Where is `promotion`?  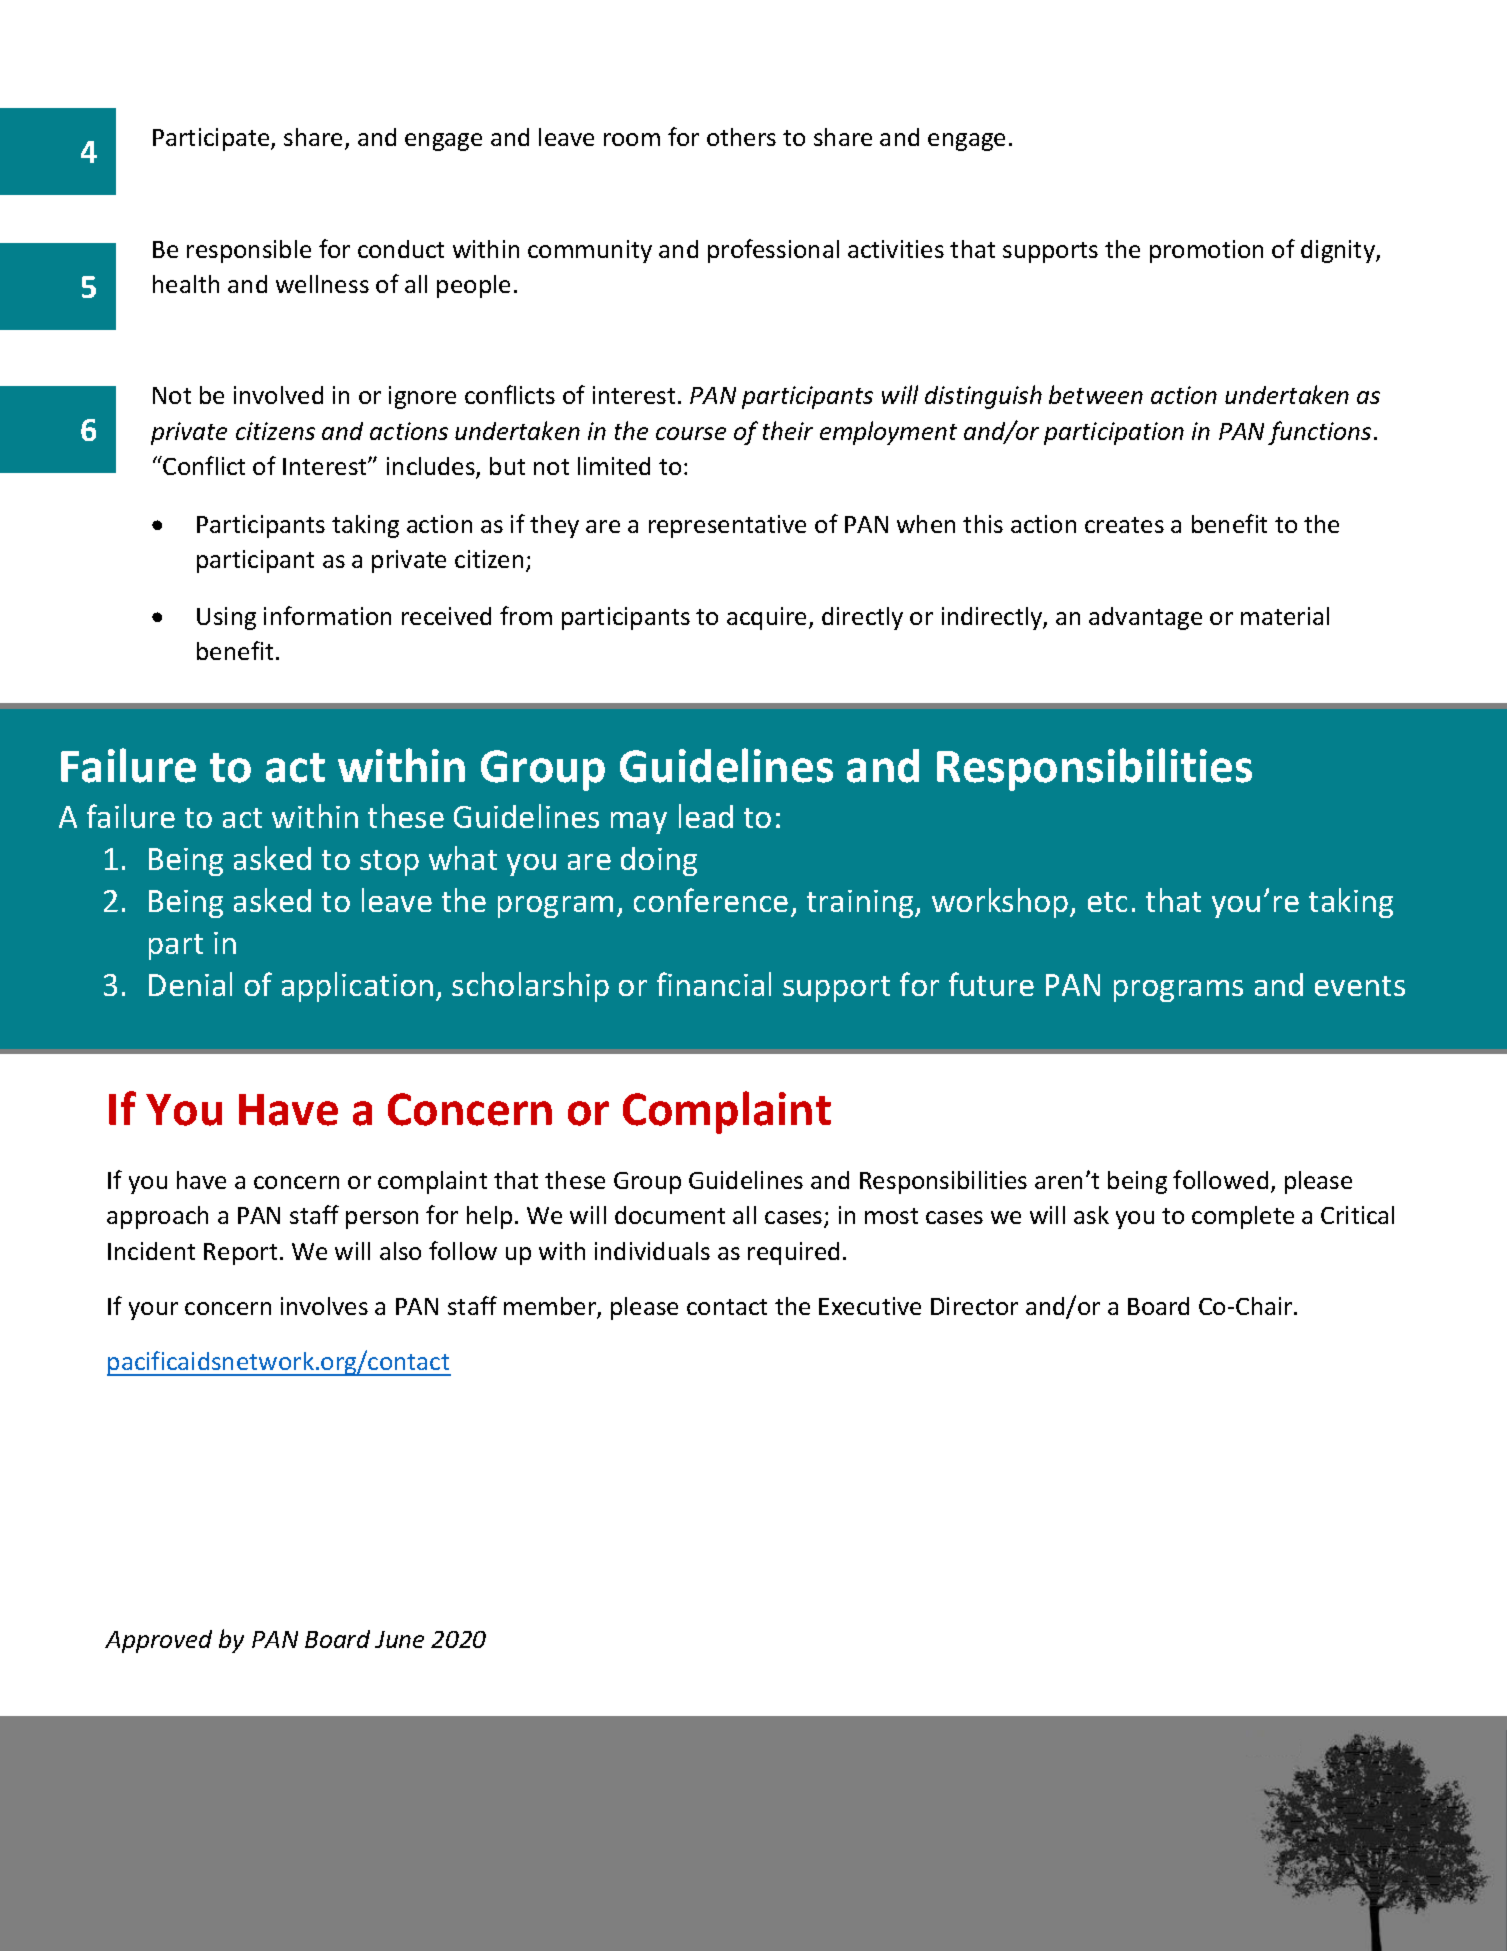 promotion is located at coordinates (1206, 251).
